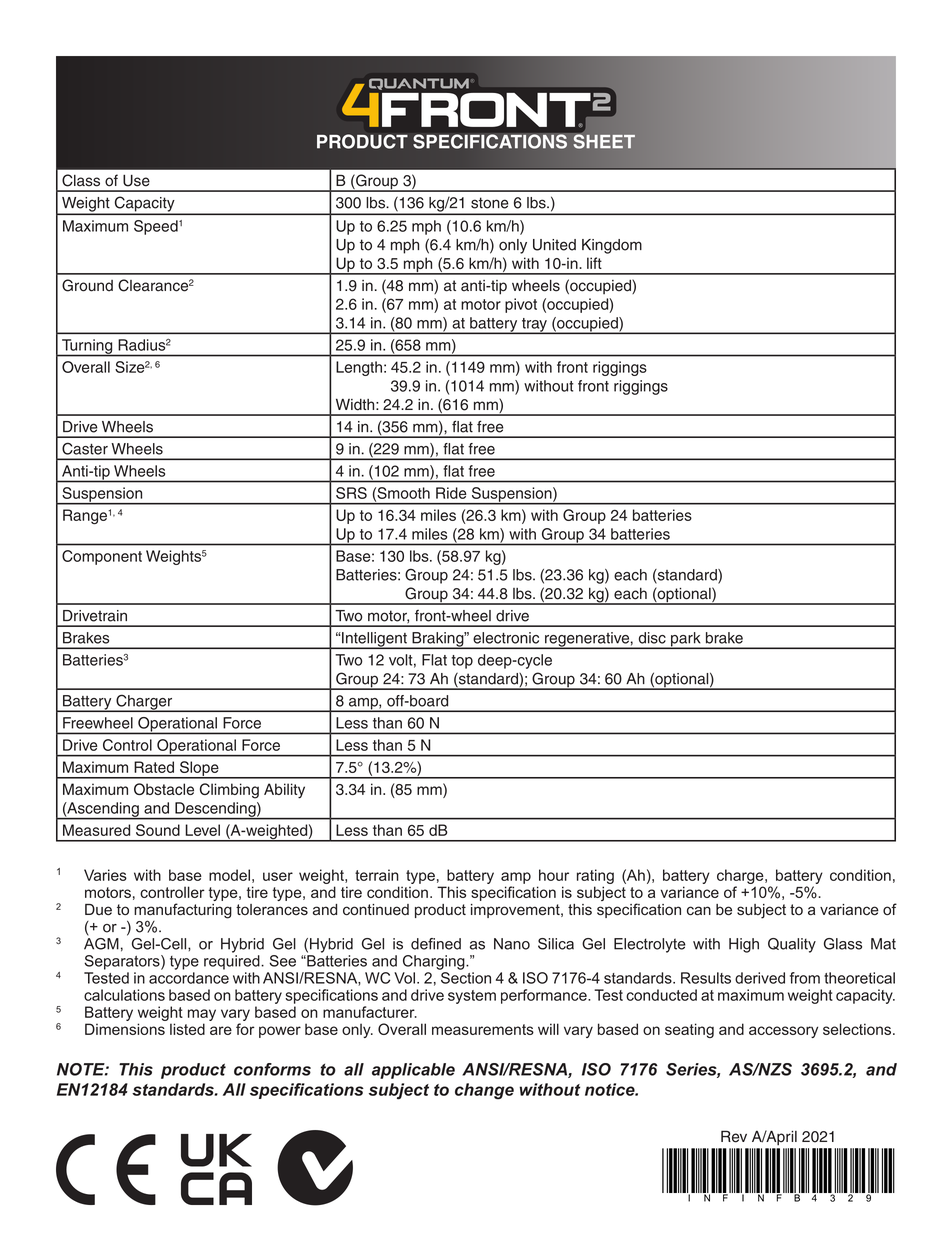  I want to click on conforms, so click(272, 1069).
